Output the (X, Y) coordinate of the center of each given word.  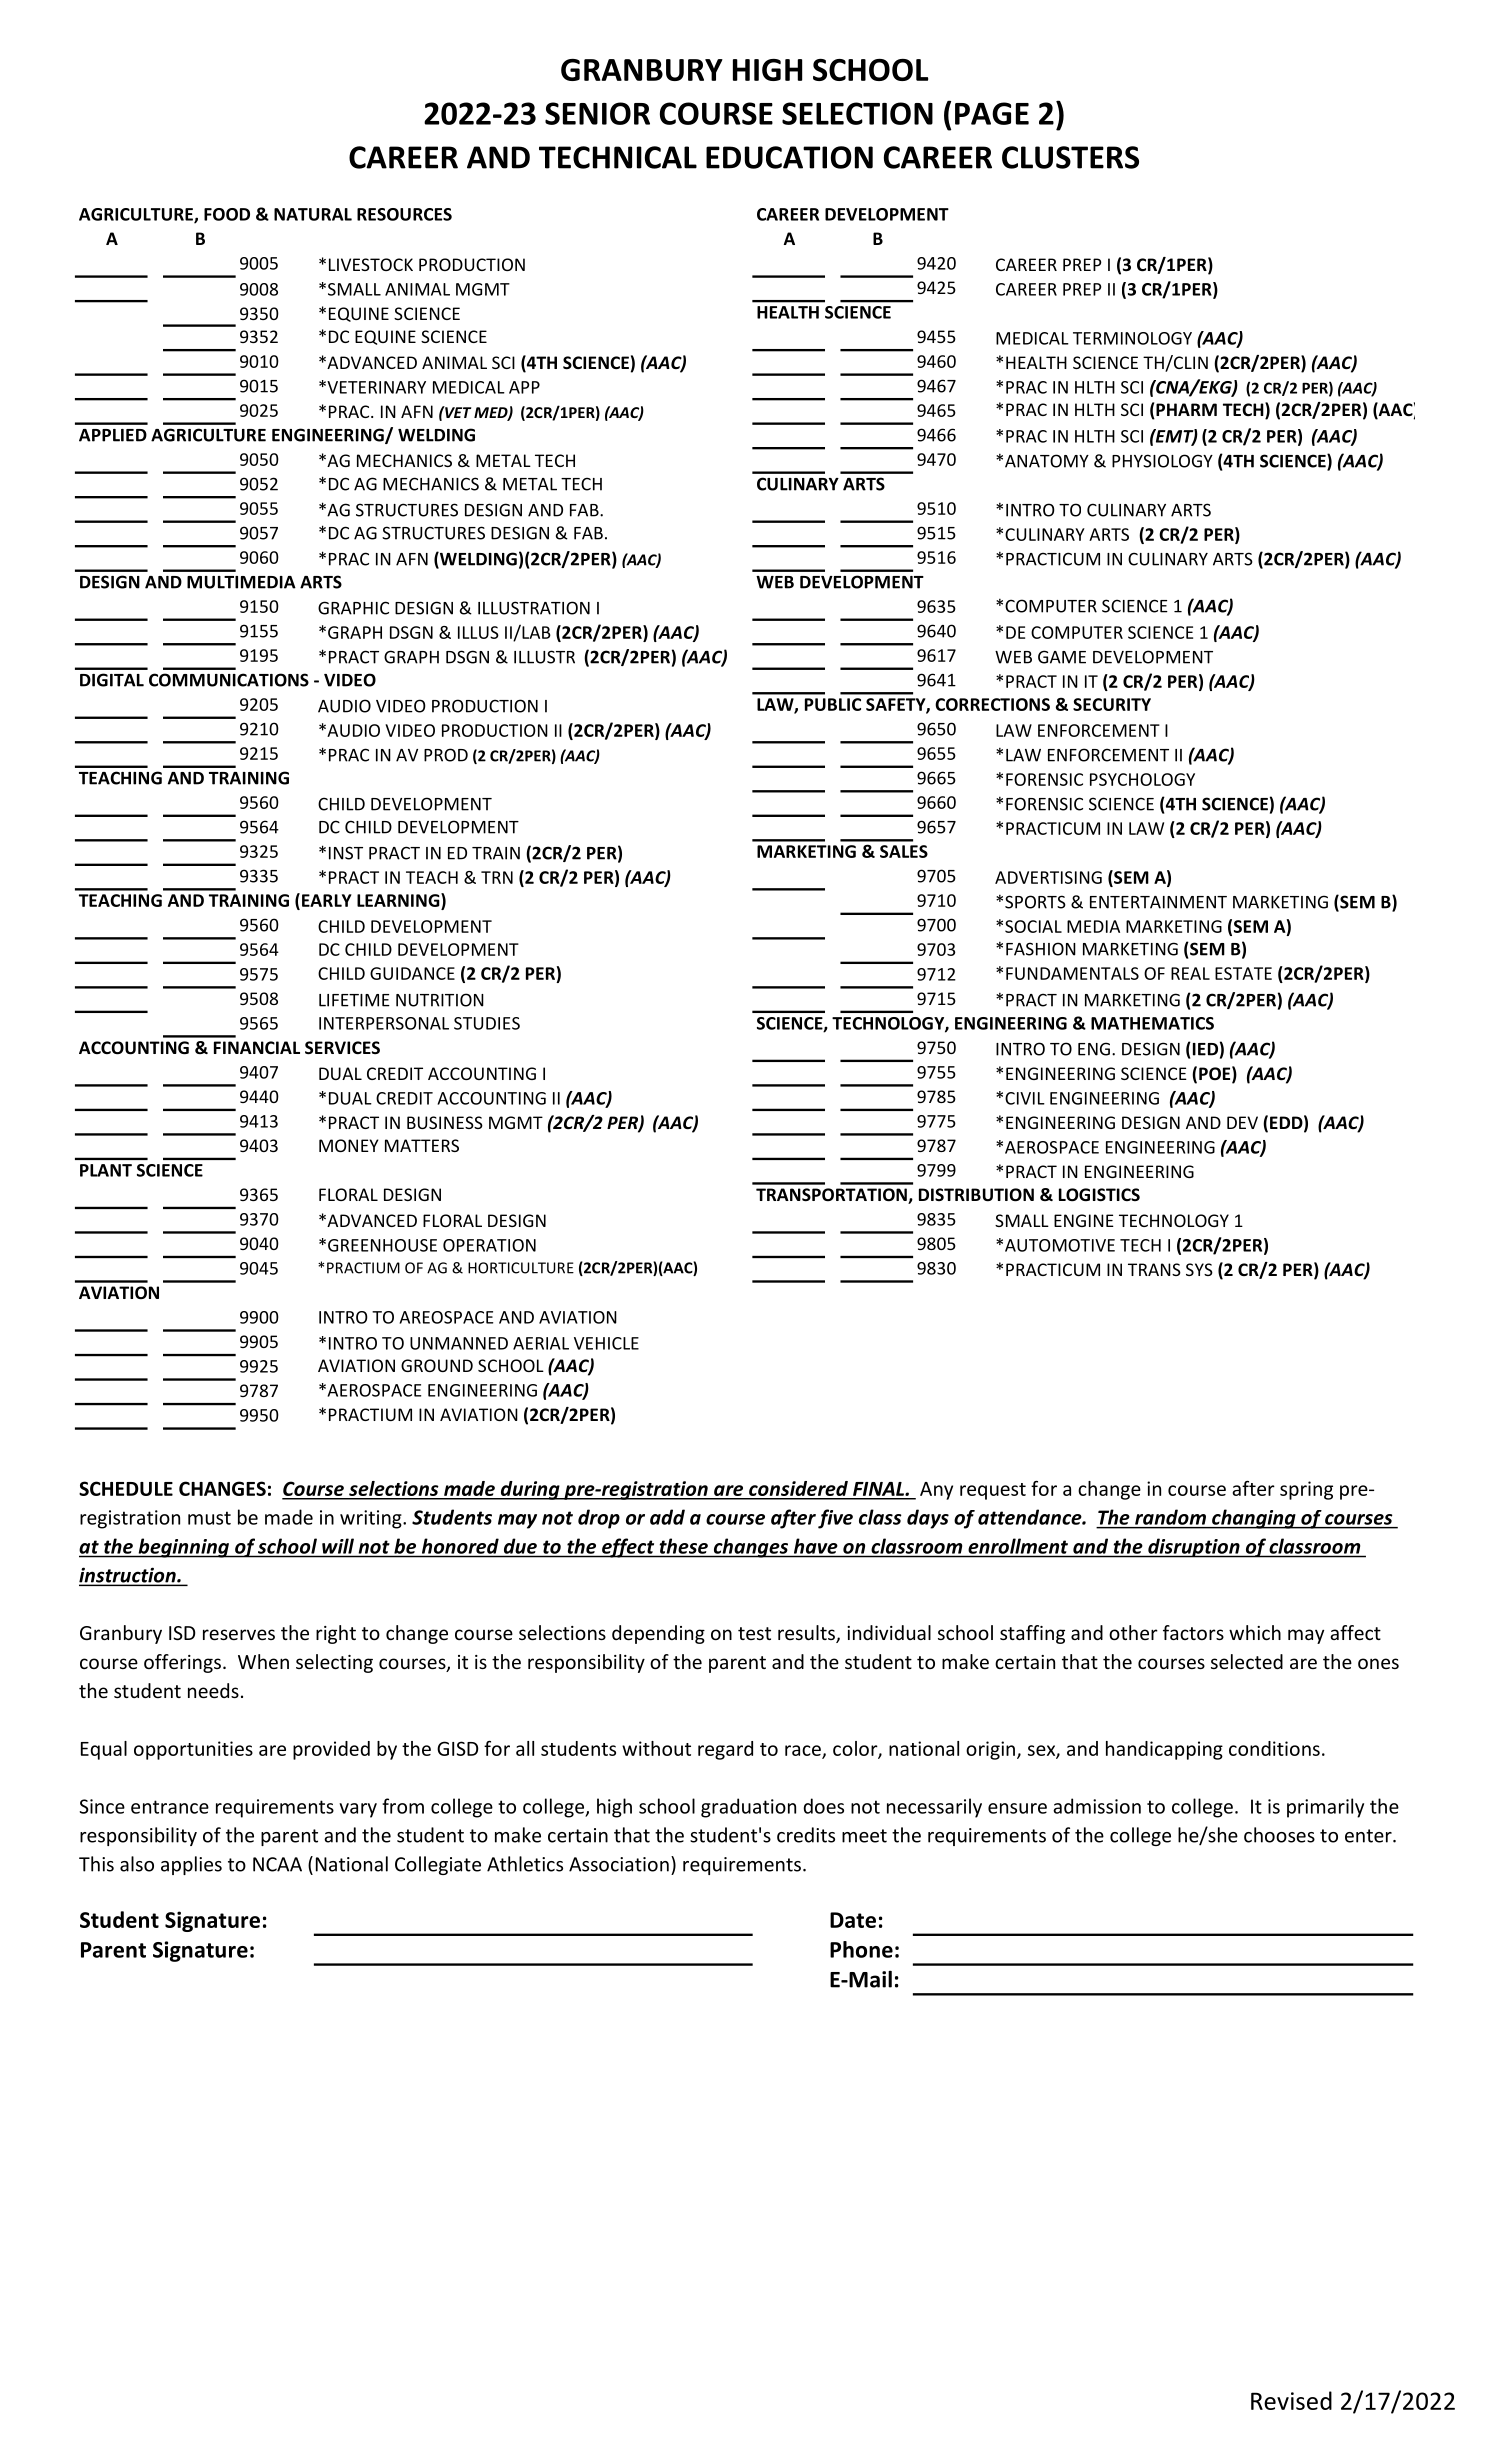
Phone (861, 1949)
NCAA (277, 1864)
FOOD (227, 214)
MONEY (349, 1145)
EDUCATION (789, 157)
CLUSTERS (1070, 157)
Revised (1291, 2400)
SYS (1199, 1269)
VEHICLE (606, 1343)
